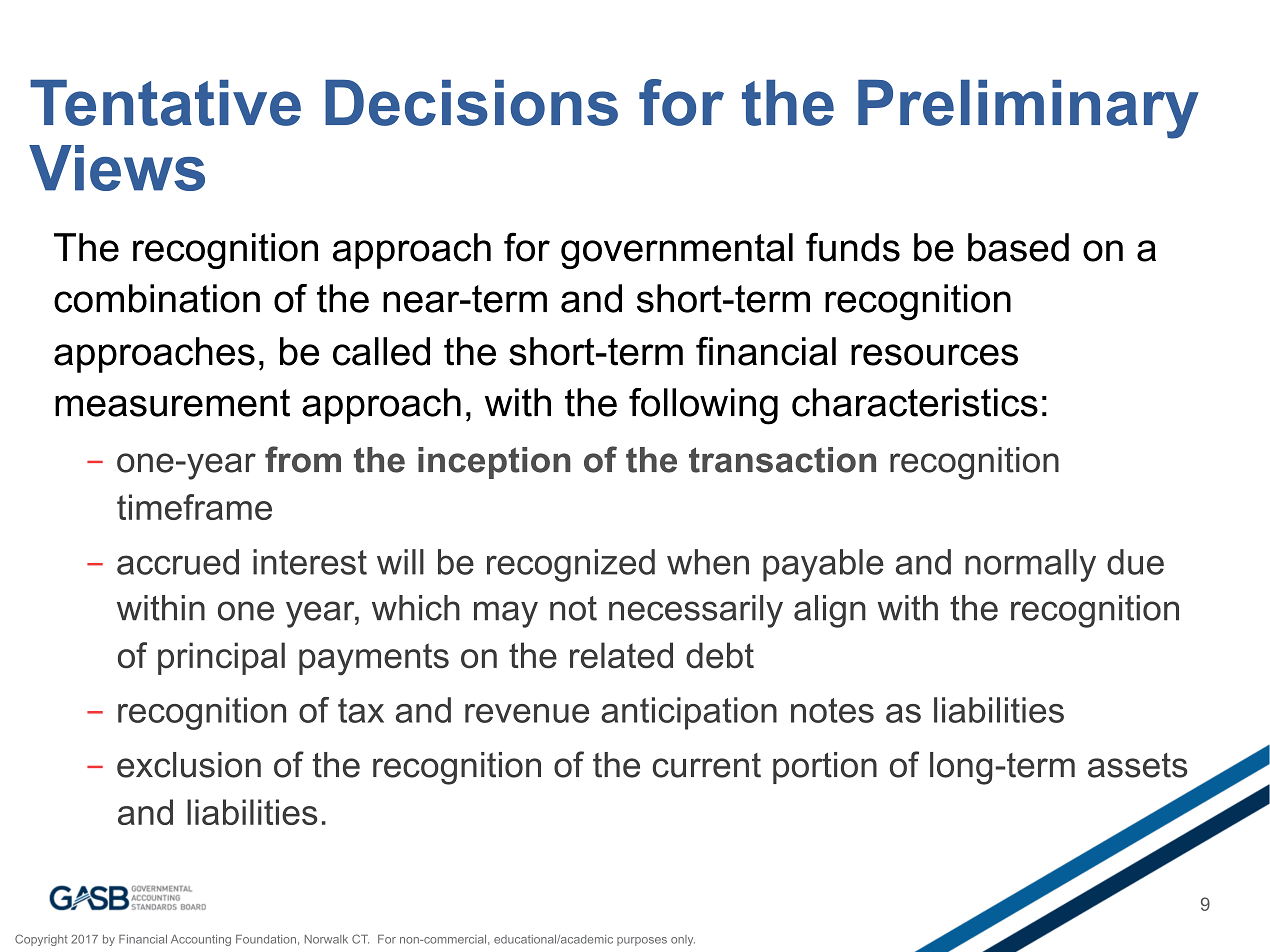 The image size is (1270, 952). Describe the element at coordinates (194, 507) in the page. I see `timeframe` at that location.
